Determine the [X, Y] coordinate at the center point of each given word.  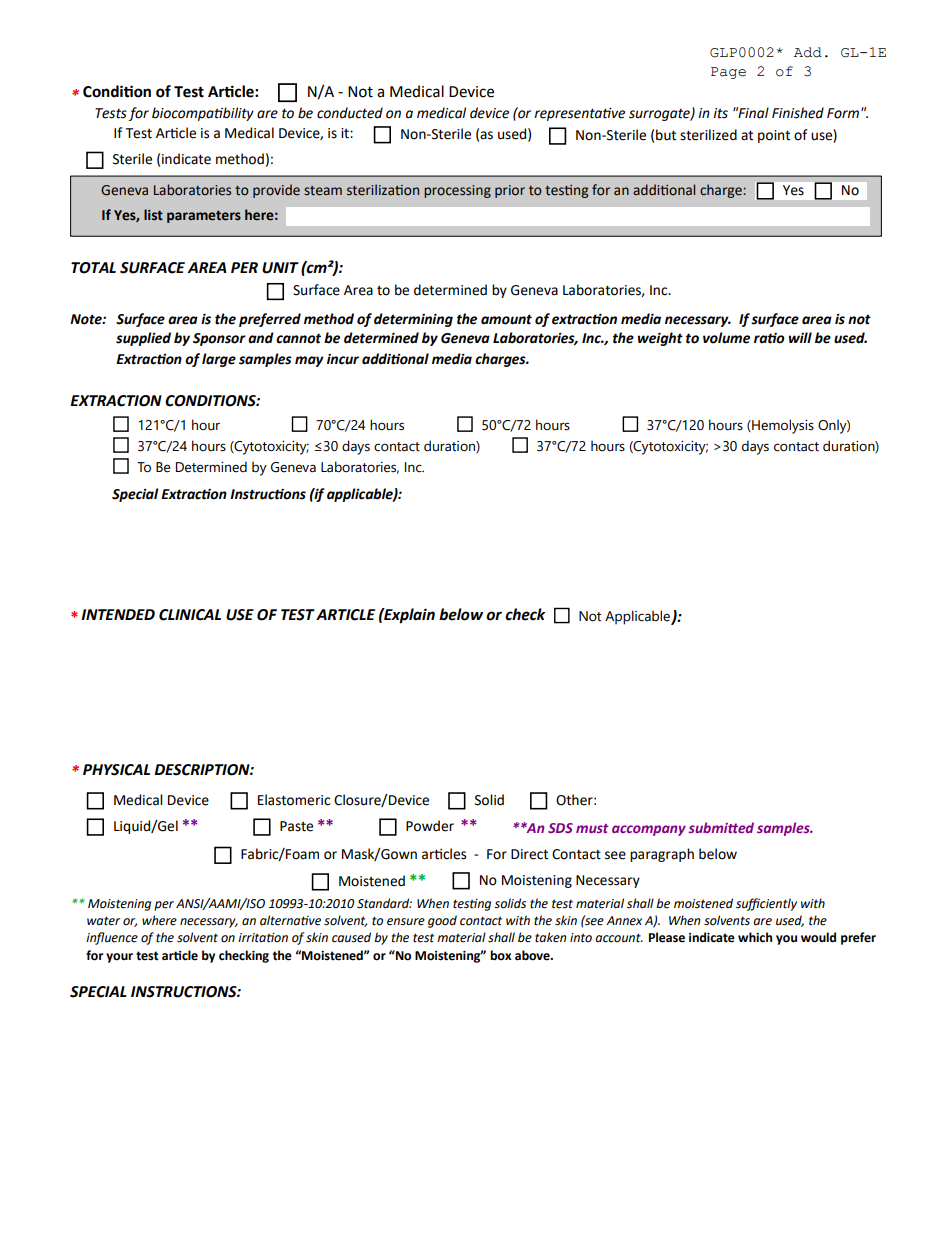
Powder [430, 826]
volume [726, 338]
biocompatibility [203, 114]
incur [343, 359]
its [720, 113]
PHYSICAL [116, 770]
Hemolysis [782, 426]
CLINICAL [190, 615]
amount [506, 319]
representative [579, 114]
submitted [721, 827]
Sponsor [219, 339]
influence [112, 938]
